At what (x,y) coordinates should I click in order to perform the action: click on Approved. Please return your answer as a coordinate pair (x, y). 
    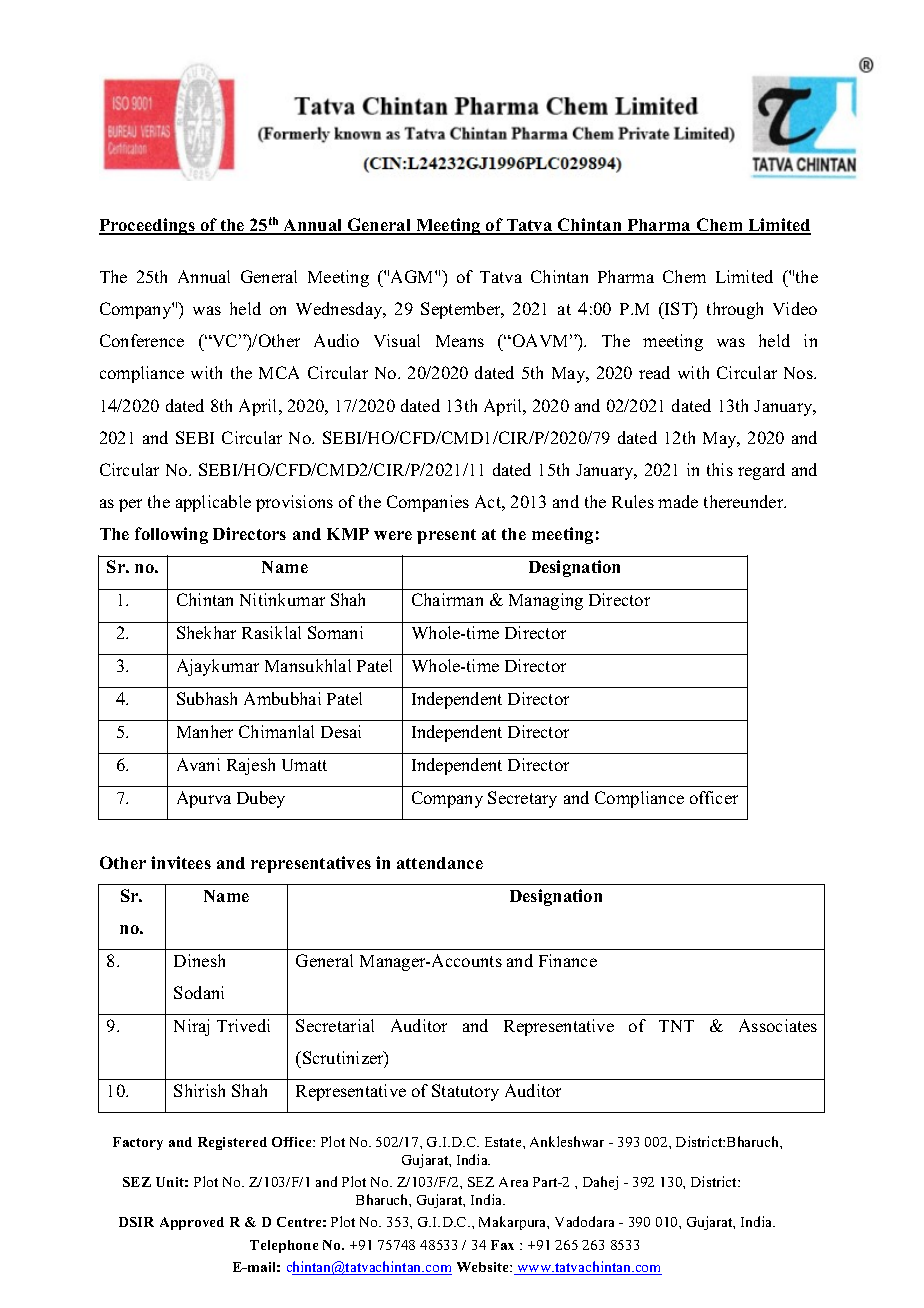
    Looking at the image, I should click on (192, 1223).
